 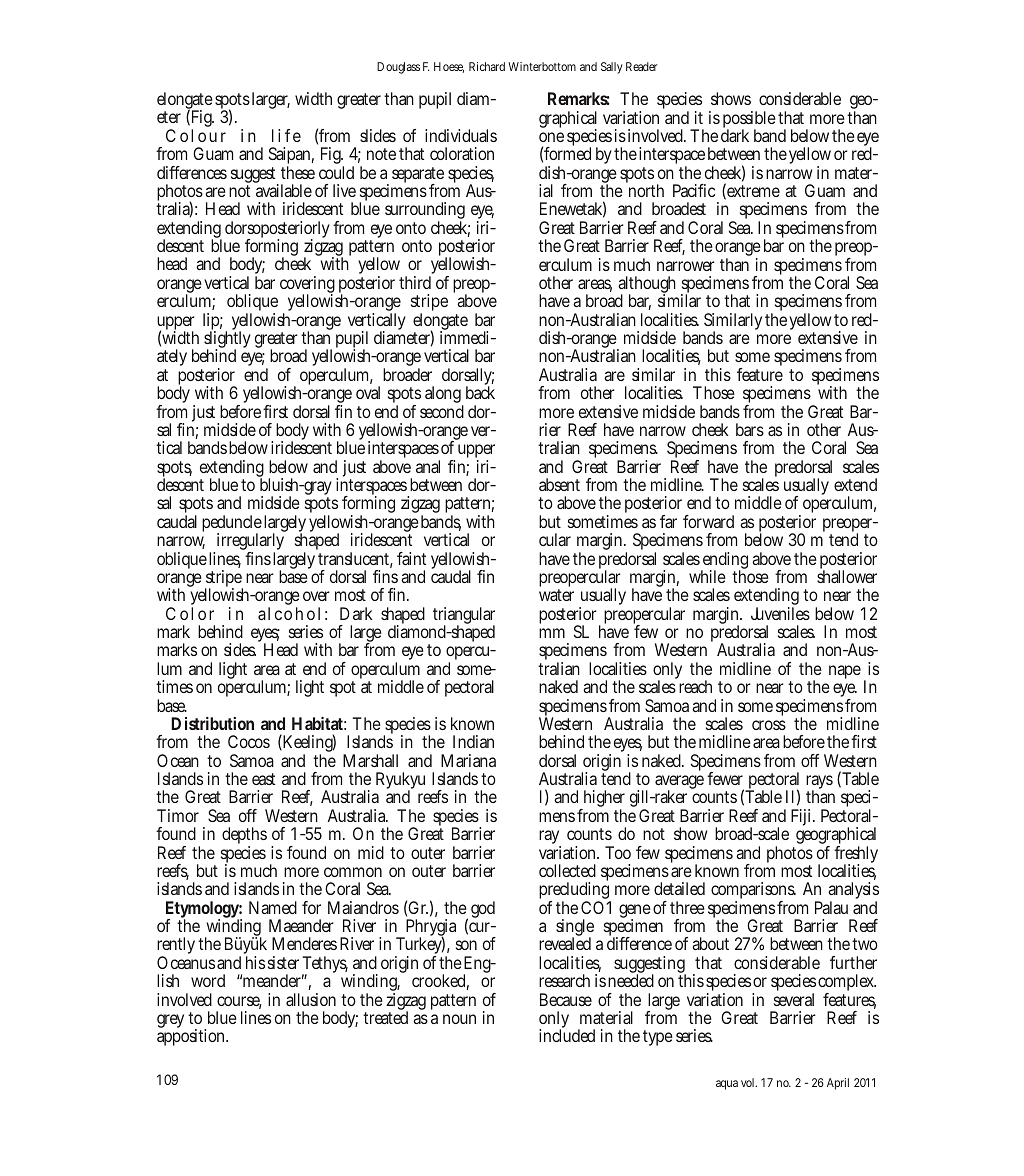 I want to click on possible, so click(x=749, y=121).
